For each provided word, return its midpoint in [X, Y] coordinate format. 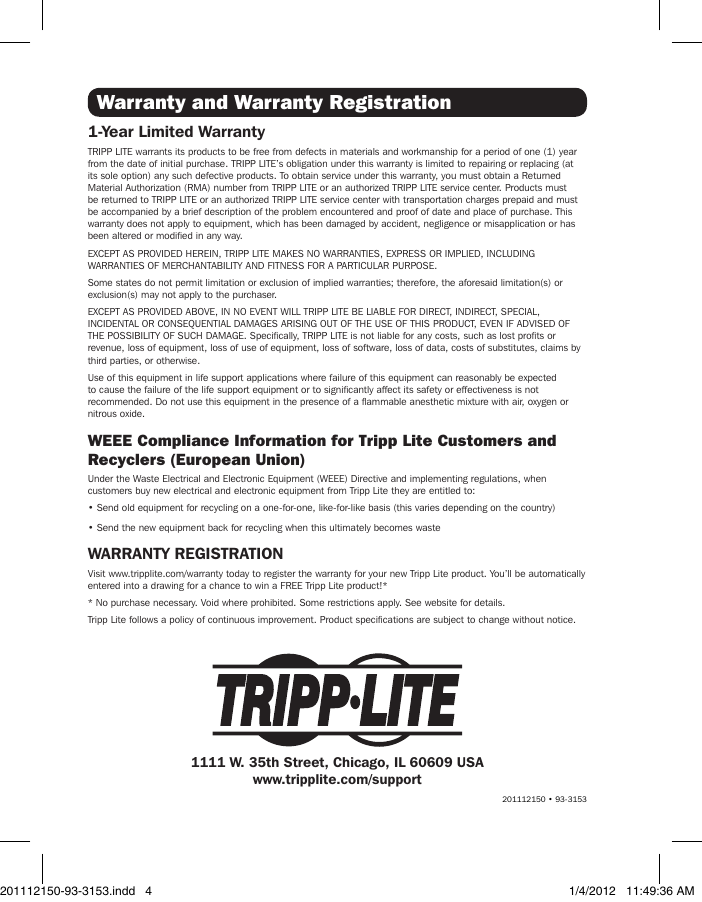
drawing [167, 586]
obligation [306, 164]
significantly [349, 390]
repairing [487, 164]
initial [172, 163]
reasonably [479, 378]
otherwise [177, 360]
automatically [557, 574]
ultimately [350, 528]
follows [143, 619]
